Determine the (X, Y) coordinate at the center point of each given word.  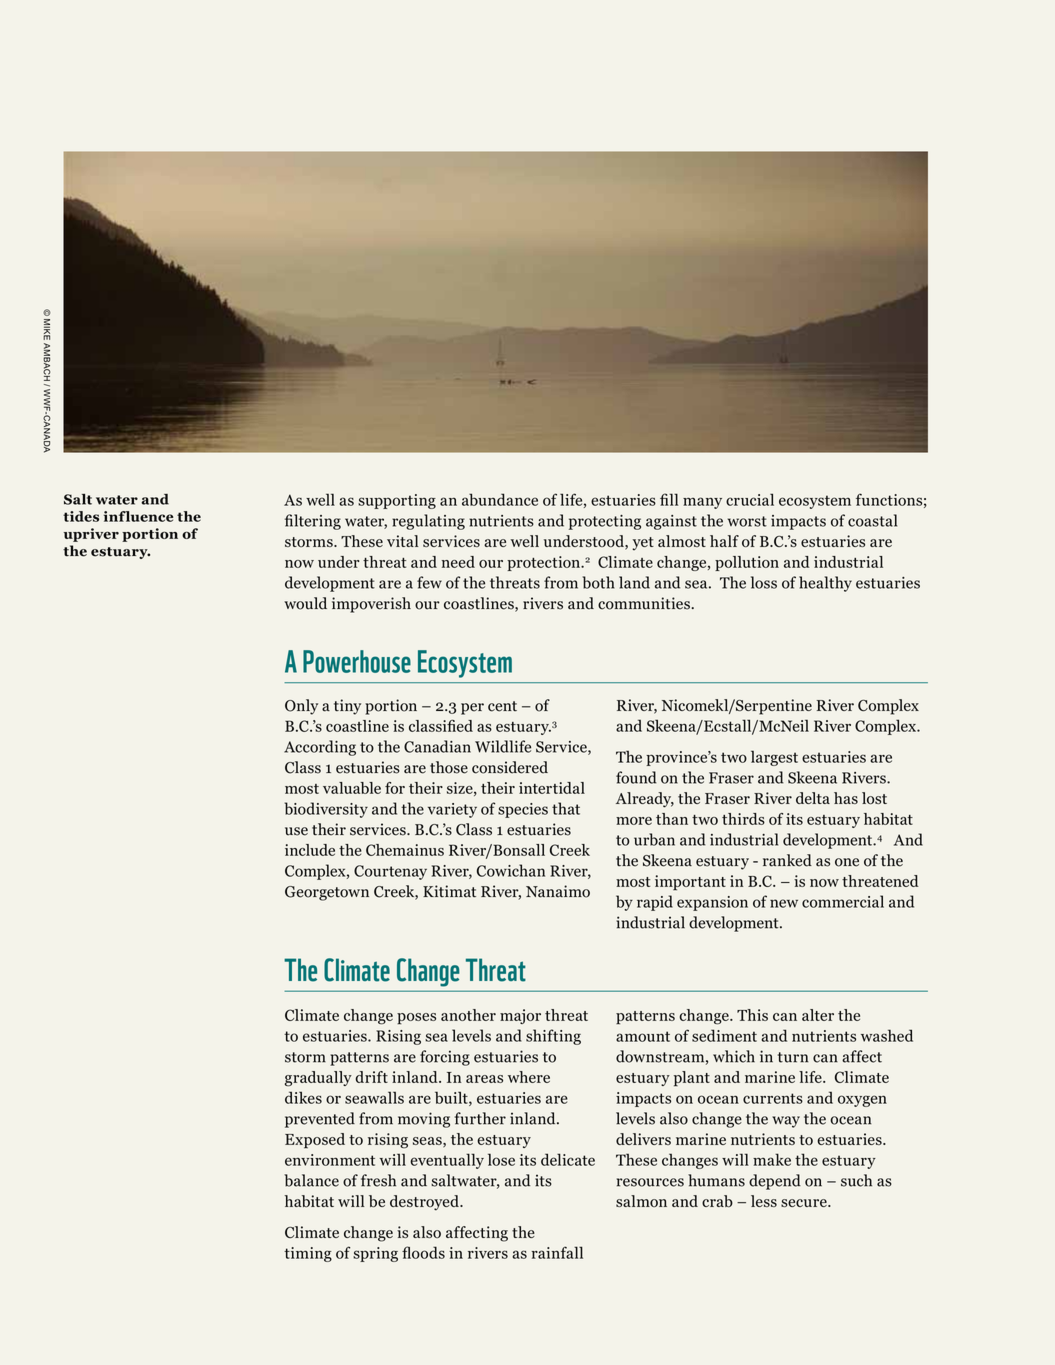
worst (747, 521)
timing (308, 1254)
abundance (500, 499)
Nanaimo (558, 891)
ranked (787, 860)
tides (81, 516)
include (310, 850)
